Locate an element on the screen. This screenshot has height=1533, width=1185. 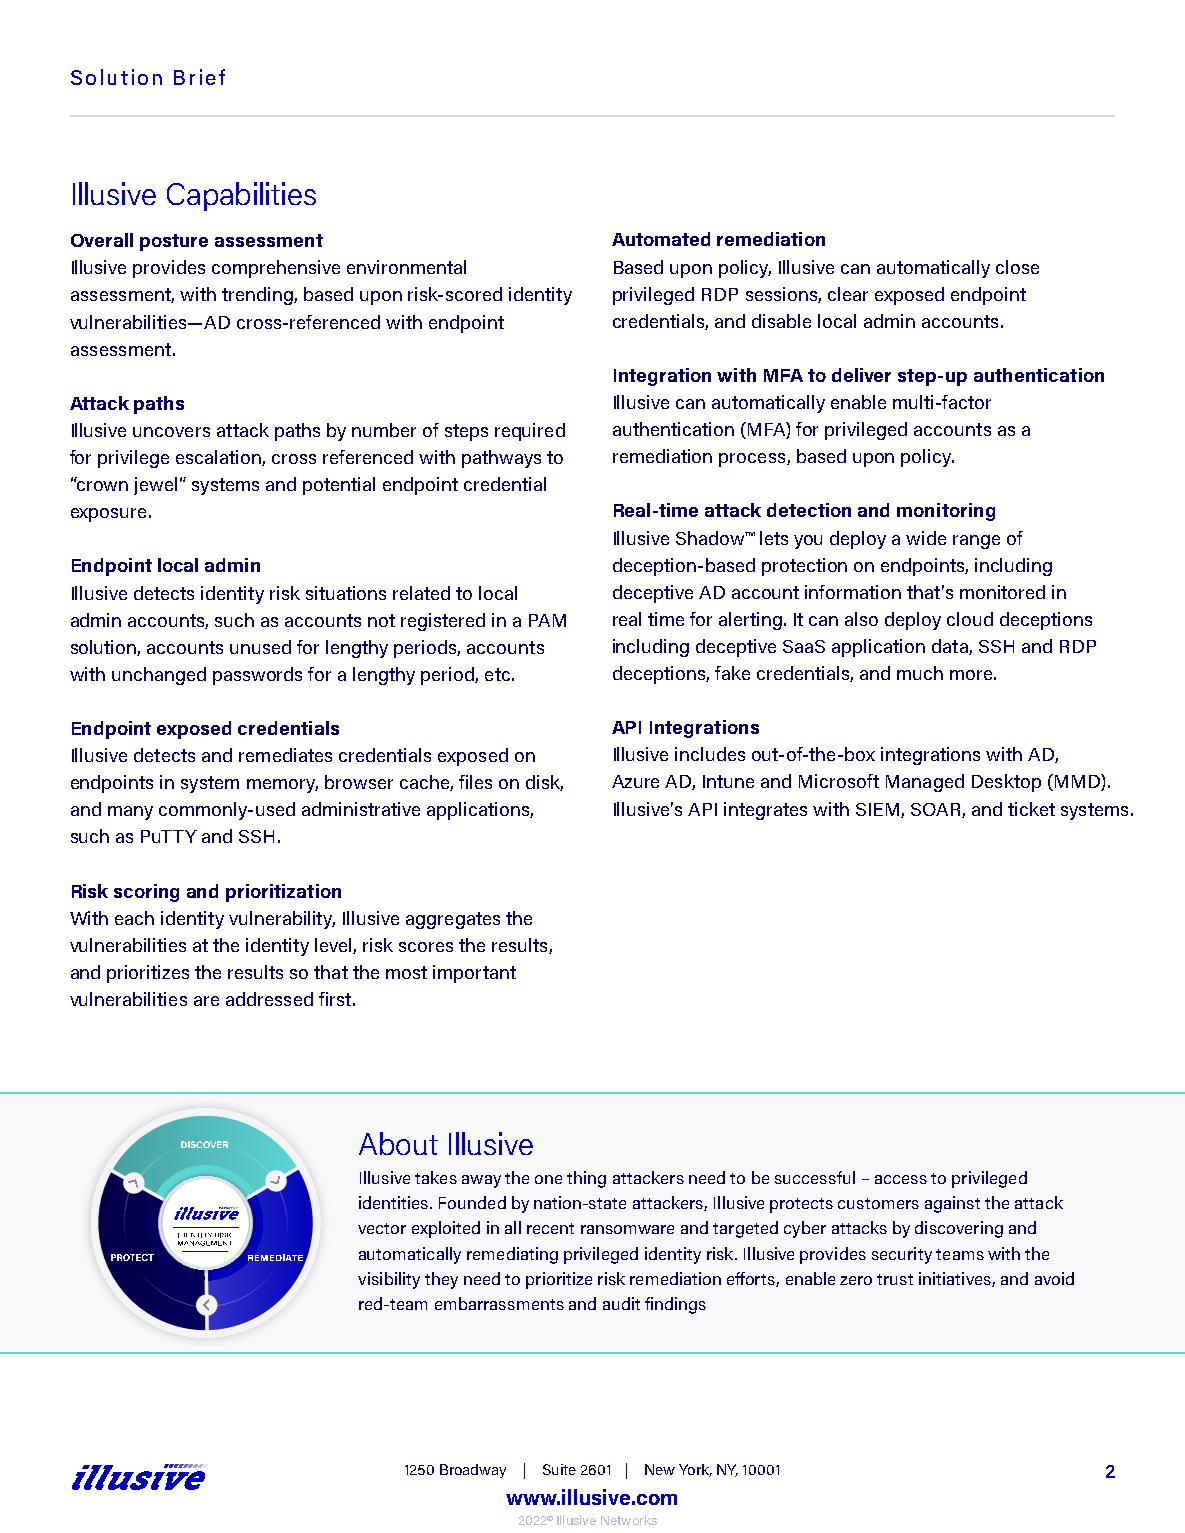
PAM is located at coordinates (547, 620).
